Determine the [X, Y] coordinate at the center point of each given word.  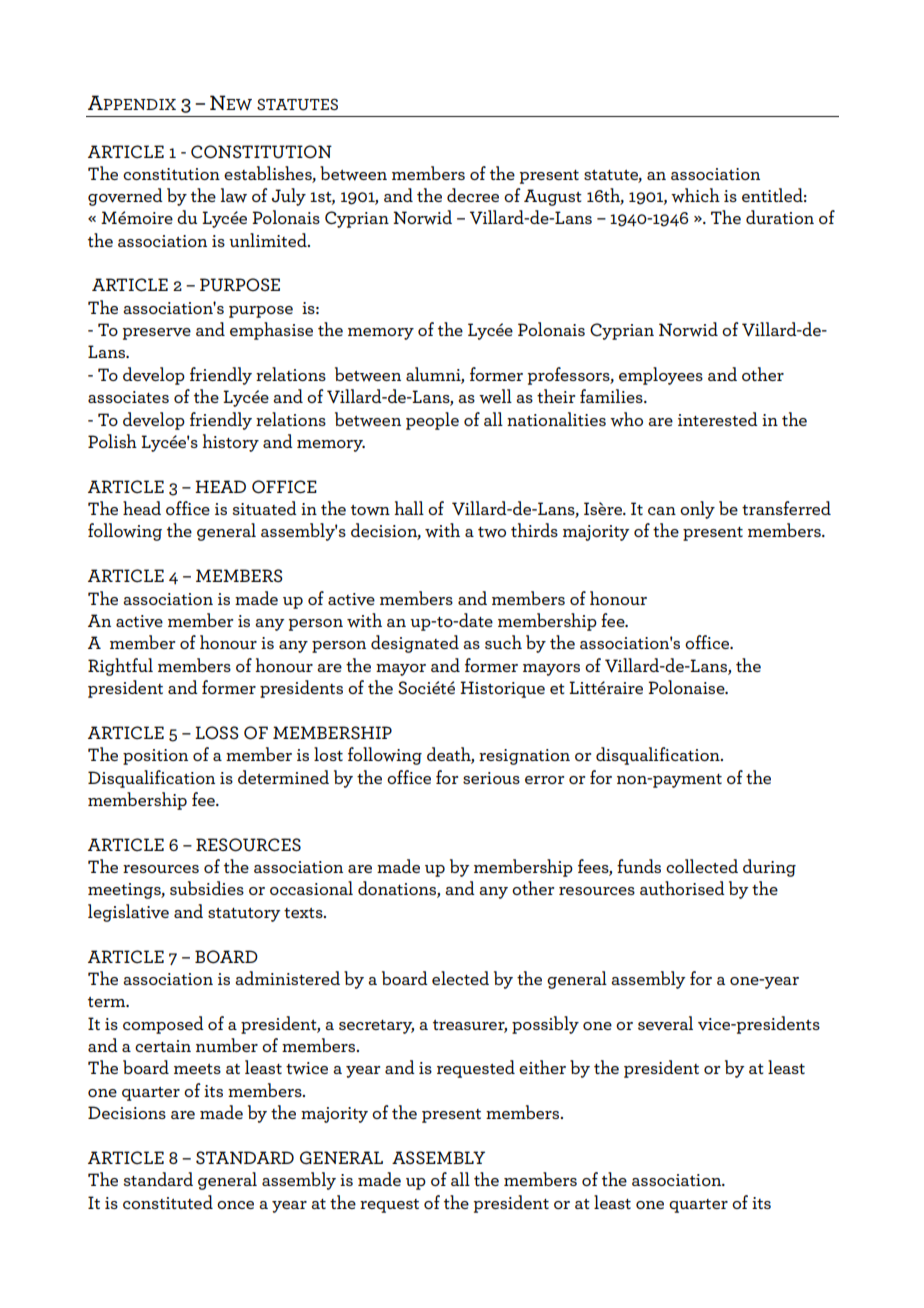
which [695, 195]
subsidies [207, 888]
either [542, 1067]
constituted [168, 1202]
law [234, 195]
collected [702, 866]
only [697, 510]
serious [491, 778]
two [492, 532]
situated [264, 508]
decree [473, 195]
